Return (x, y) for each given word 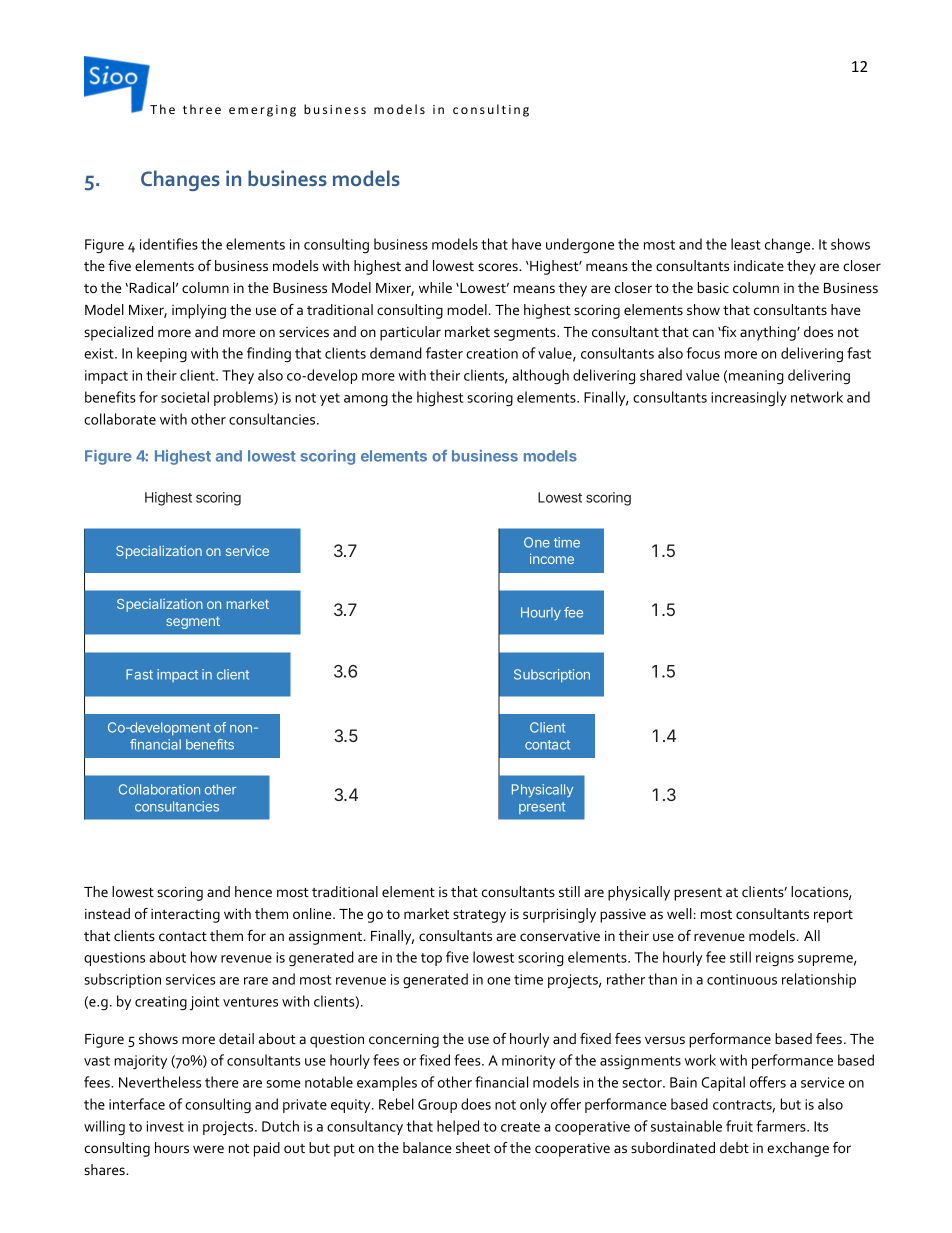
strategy (479, 916)
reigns (775, 959)
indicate (759, 265)
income (552, 558)
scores (499, 267)
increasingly (749, 398)
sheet (473, 1147)
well (679, 913)
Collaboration (159, 789)
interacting (185, 916)
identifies (169, 244)
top (431, 959)
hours (172, 1147)
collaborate (120, 419)
